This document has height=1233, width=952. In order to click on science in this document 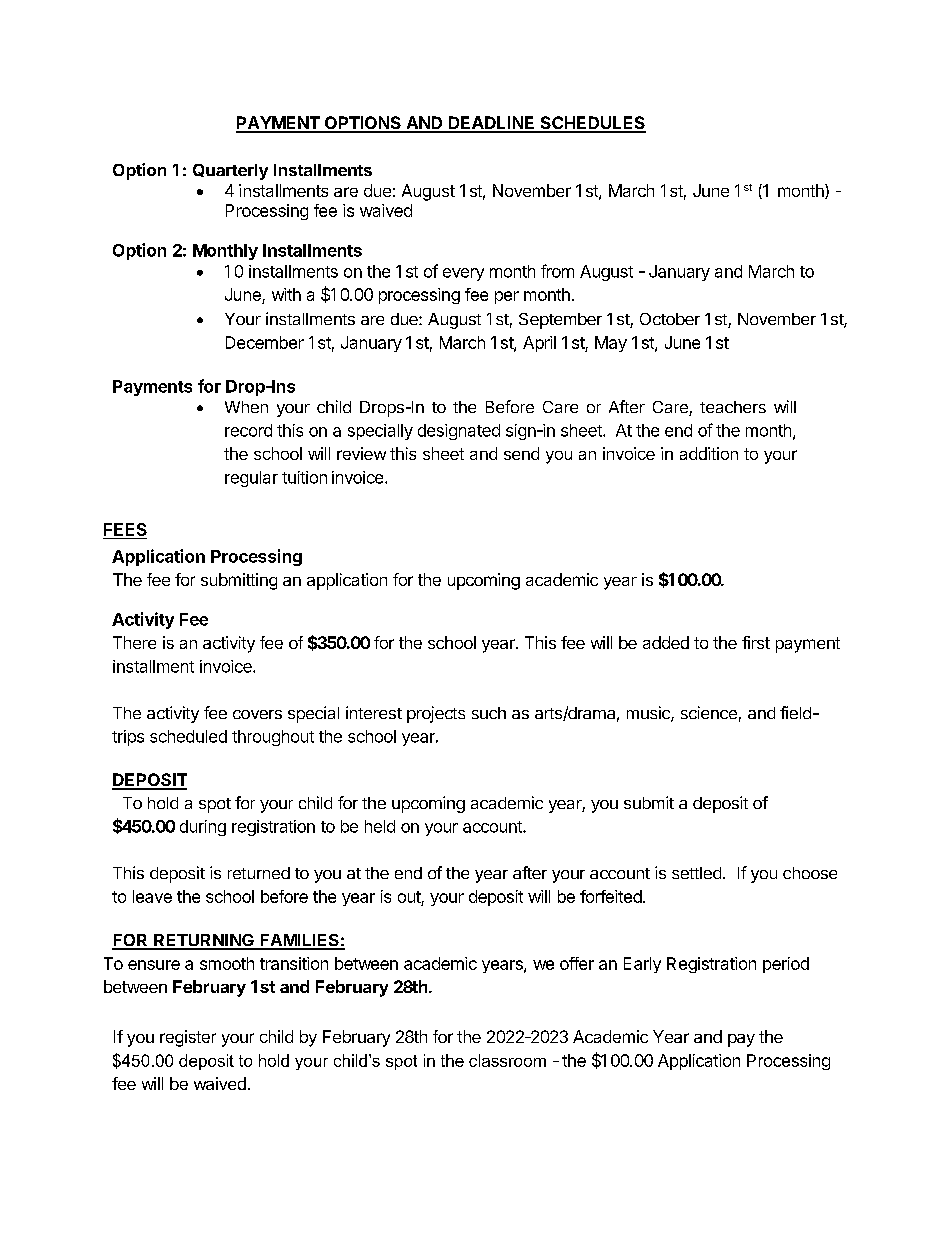, I will do `click(709, 712)`.
